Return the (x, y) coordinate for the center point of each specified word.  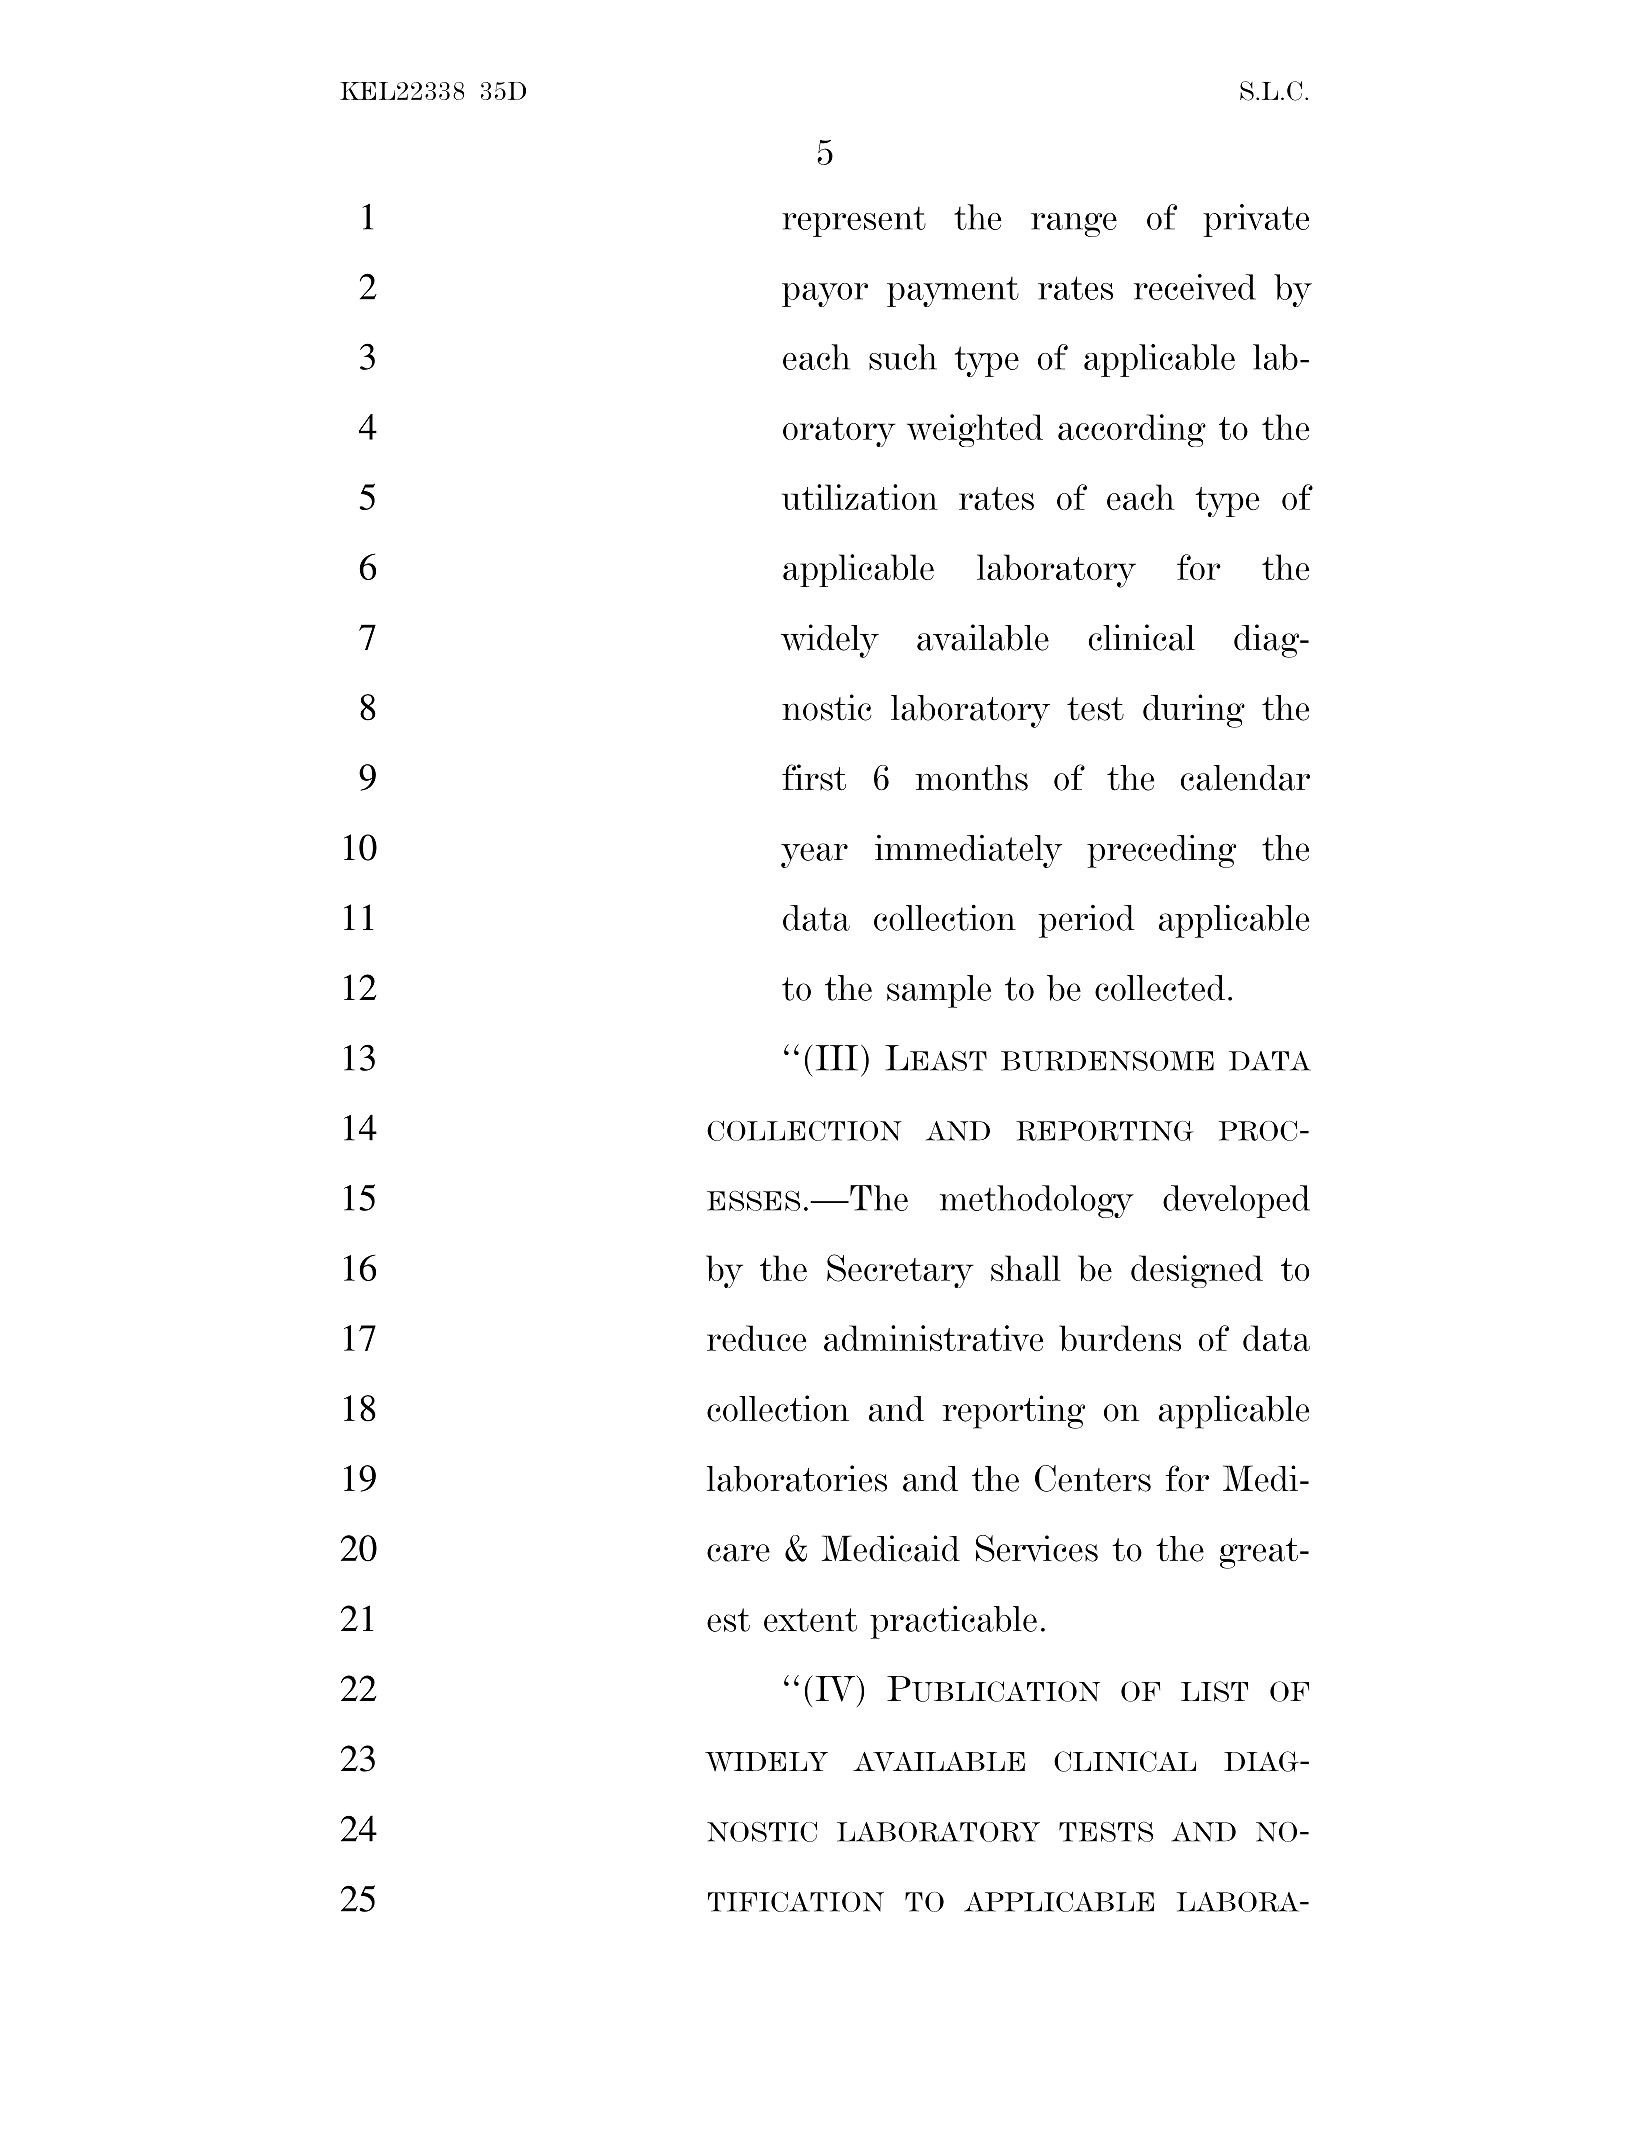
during (1194, 711)
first (814, 777)
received (1195, 287)
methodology (1037, 1201)
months (971, 778)
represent (854, 222)
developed (1236, 1201)
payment (953, 292)
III (837, 1058)
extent (810, 1620)
